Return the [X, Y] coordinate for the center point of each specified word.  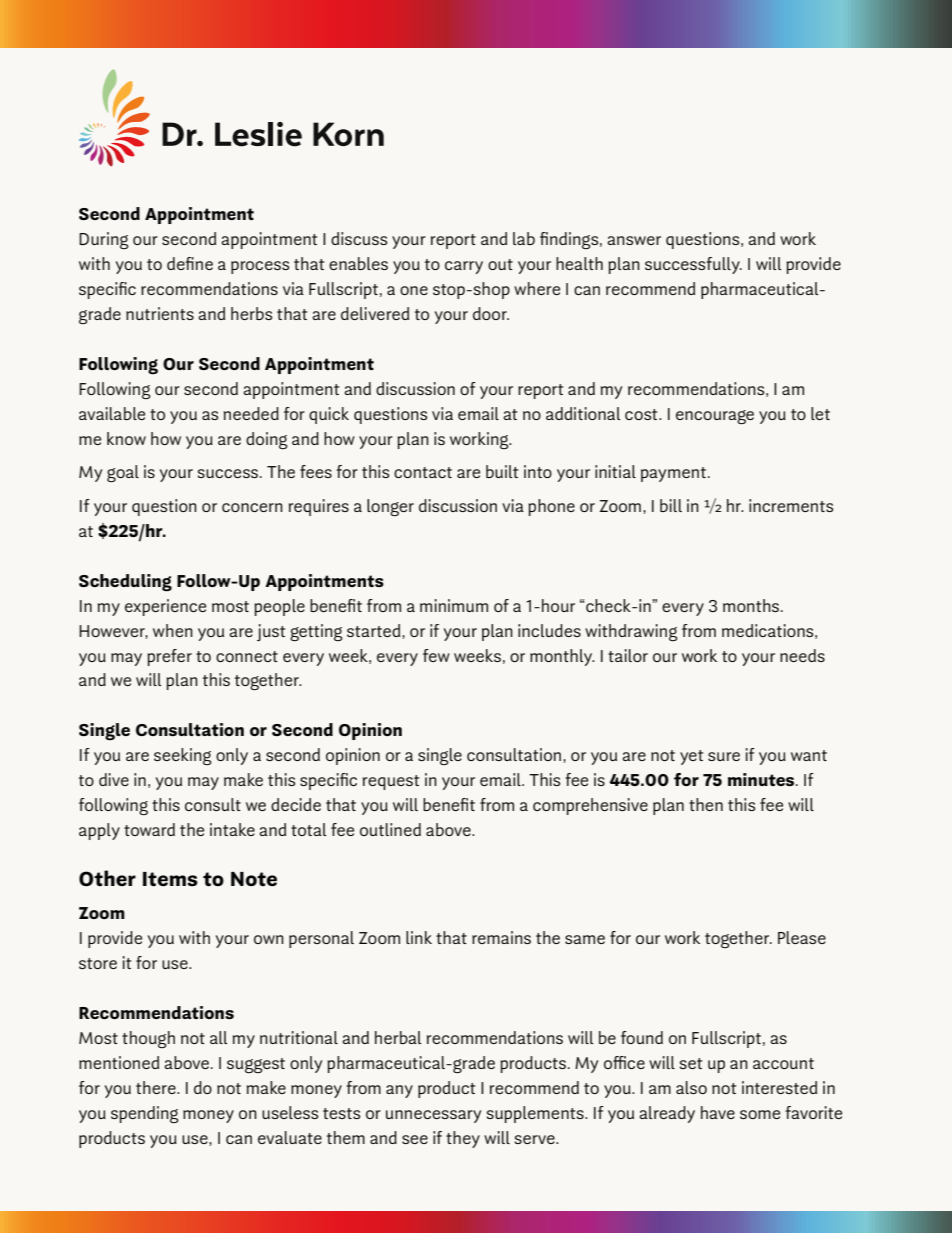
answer [634, 240]
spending [145, 1114]
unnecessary [433, 1116]
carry [464, 267]
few [436, 655]
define [190, 263]
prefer [169, 657]
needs [802, 655]
